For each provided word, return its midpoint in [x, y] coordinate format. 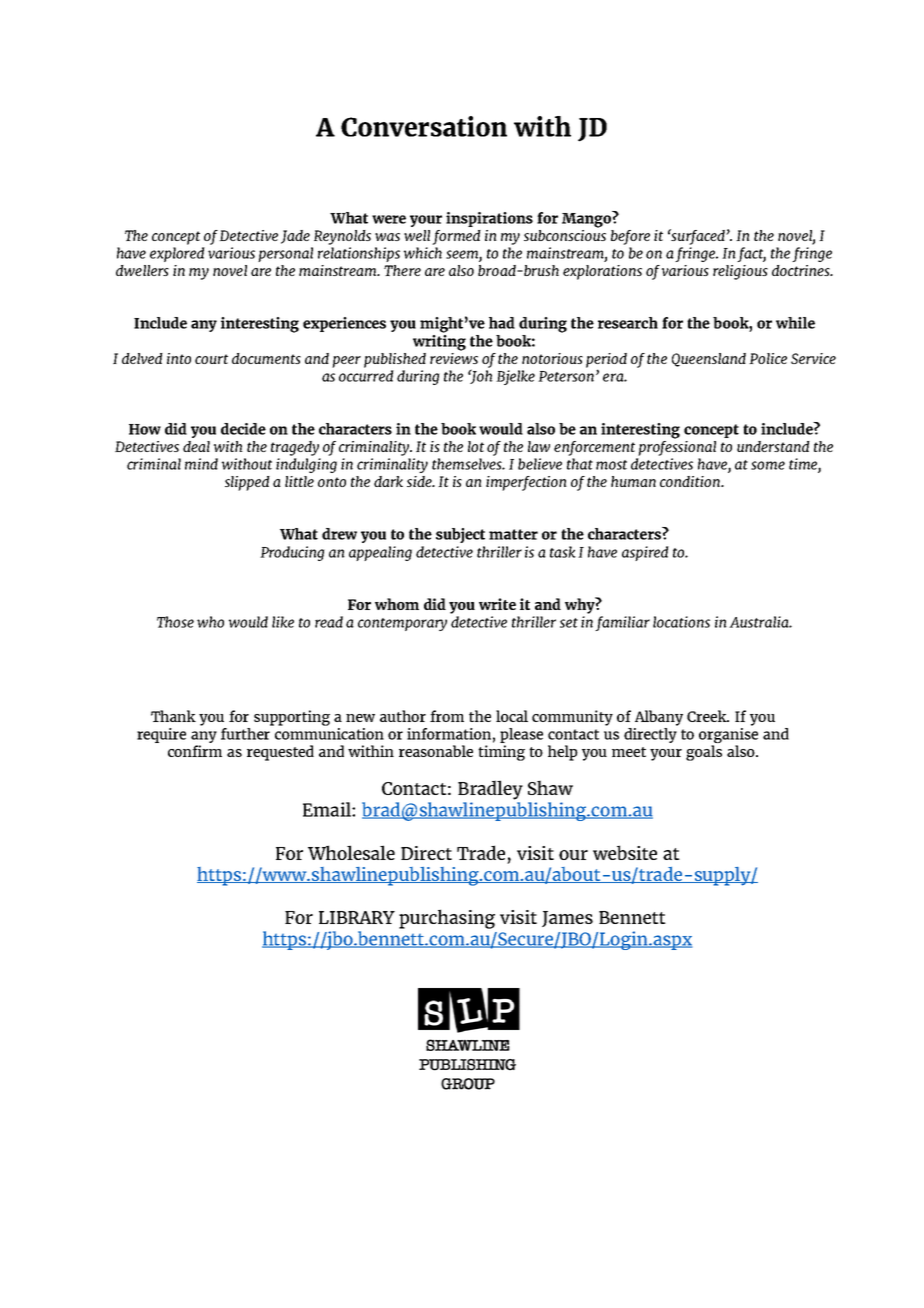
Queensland [709, 360]
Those [175, 622]
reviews [454, 357]
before [630, 237]
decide [243, 429]
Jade [295, 237]
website [625, 852]
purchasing [447, 919]
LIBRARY [357, 917]
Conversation [424, 126]
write [497, 604]
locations [681, 622]
